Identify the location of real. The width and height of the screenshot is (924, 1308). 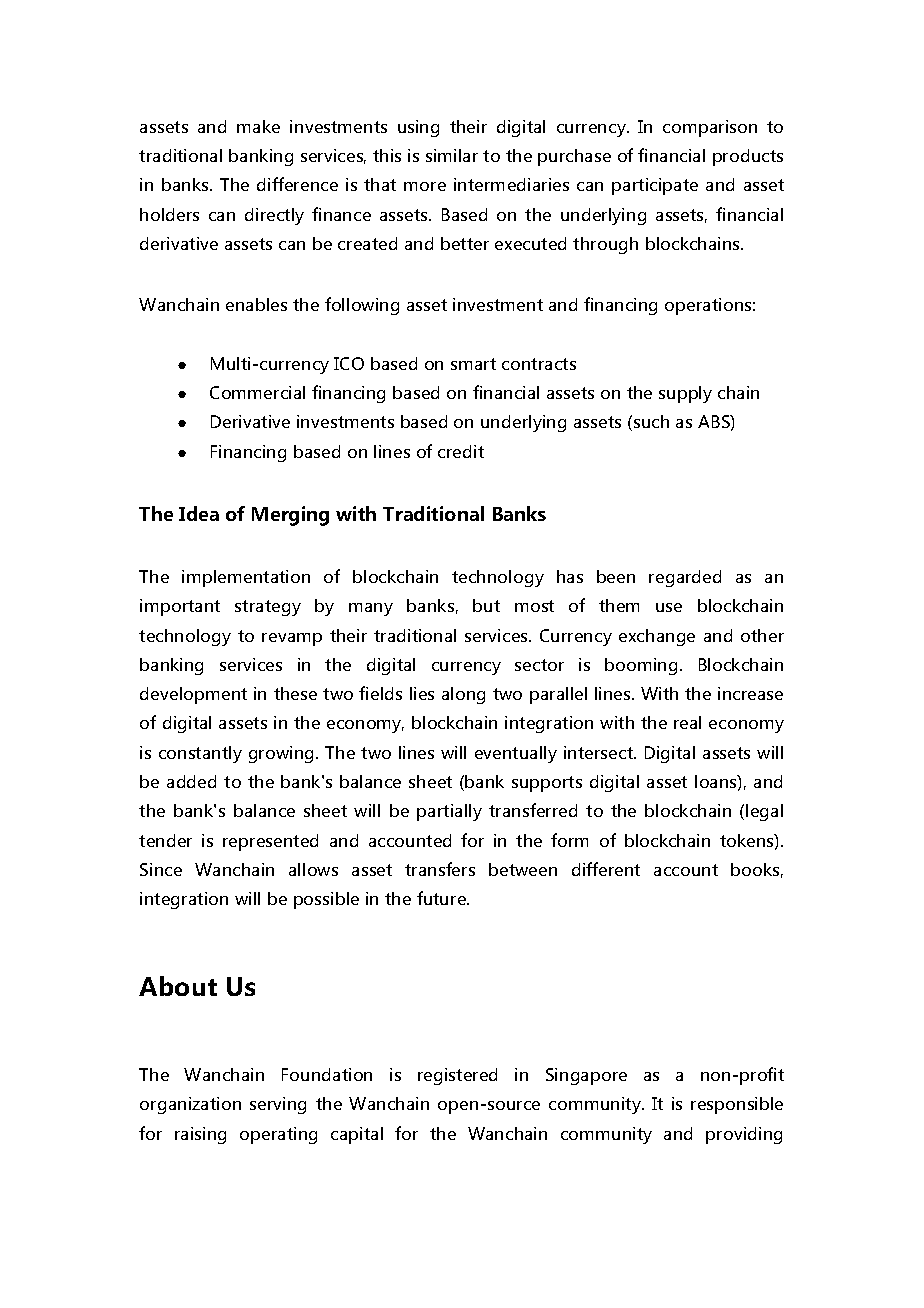
(687, 722).
